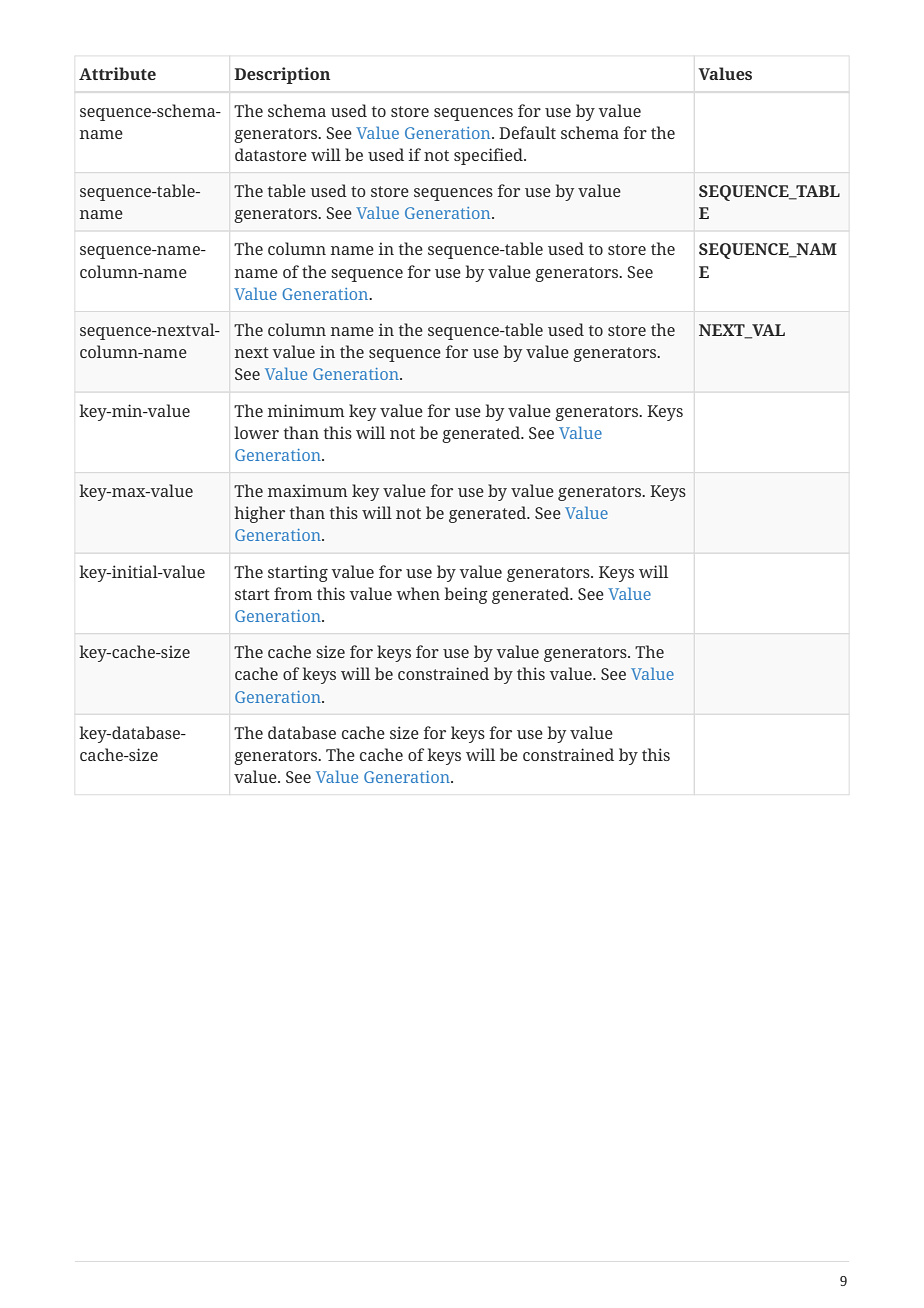 This screenshot has height=1308, width=924. I want to click on from, so click(293, 593).
